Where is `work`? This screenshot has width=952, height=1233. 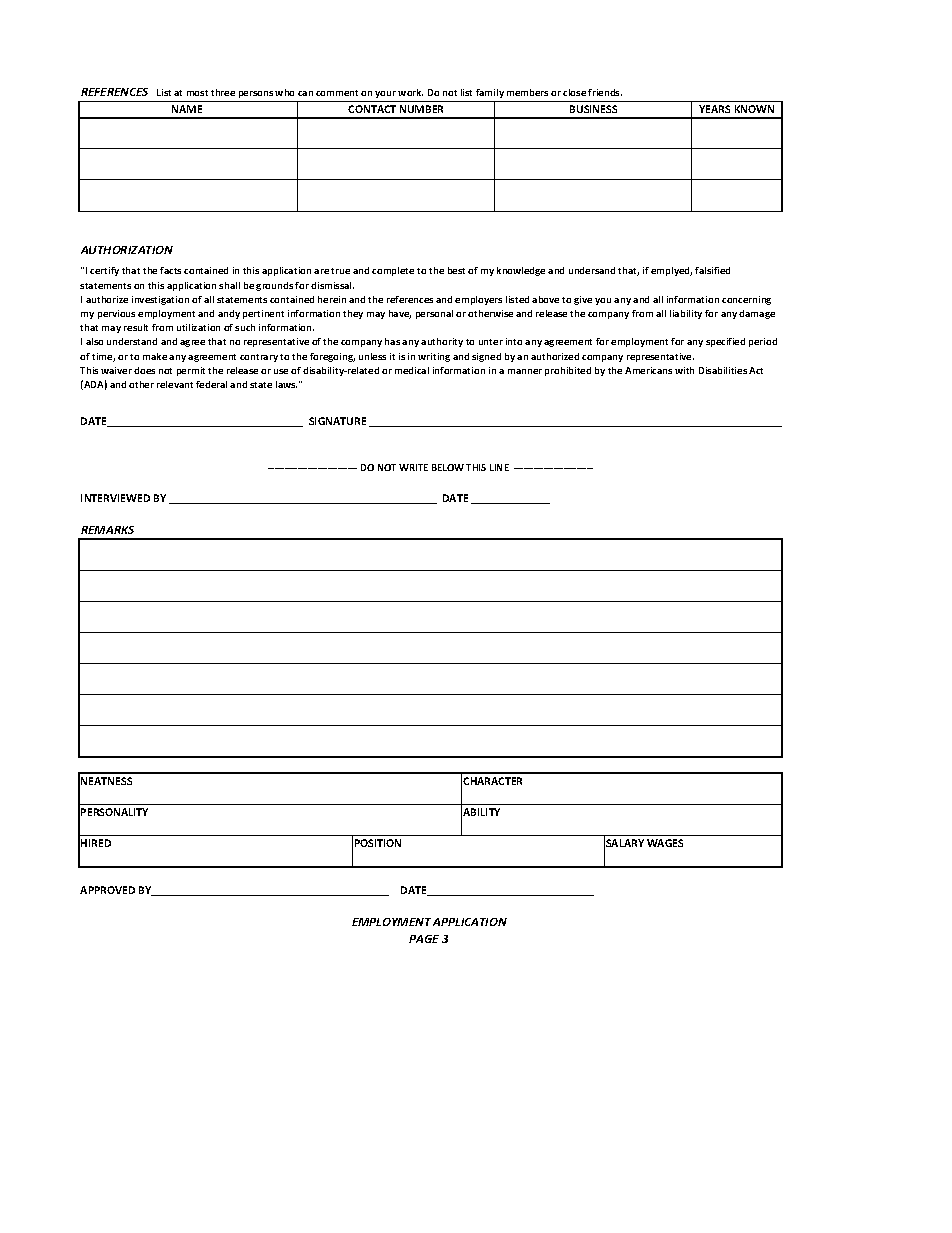 work is located at coordinates (410, 92).
